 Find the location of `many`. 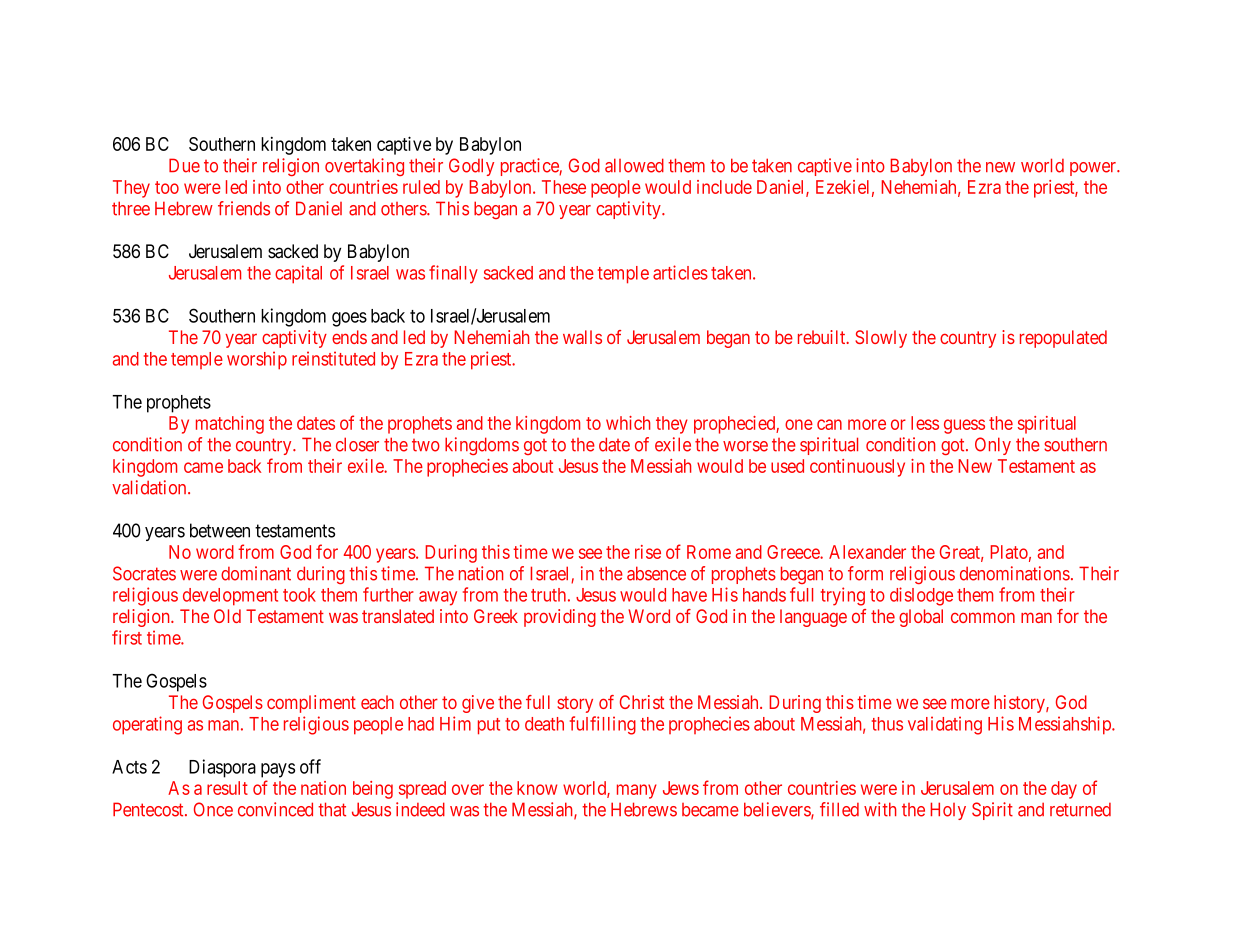

many is located at coordinates (637, 791).
